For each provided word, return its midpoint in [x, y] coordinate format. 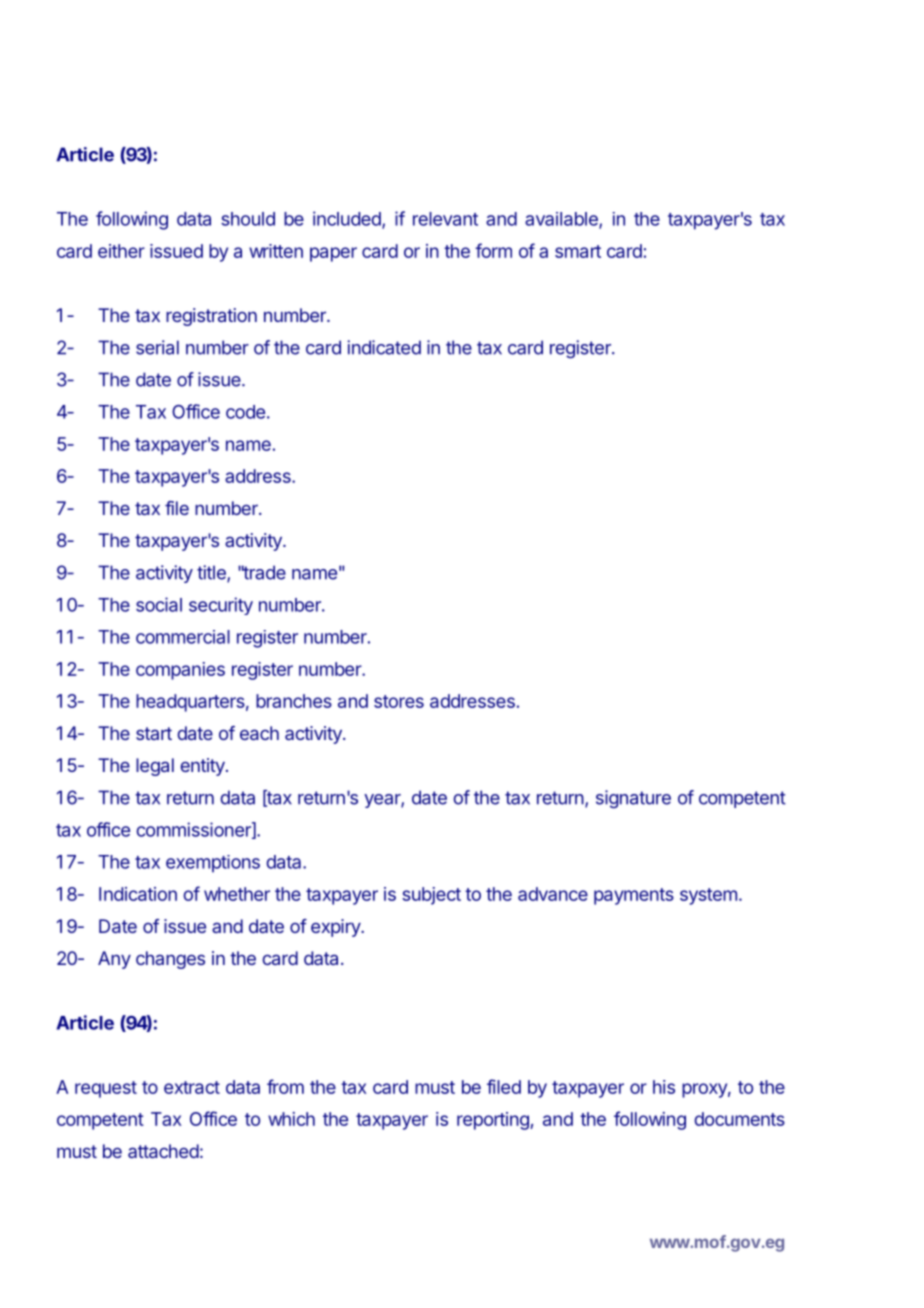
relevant [445, 219]
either [121, 251]
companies [180, 671]
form [493, 250]
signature [633, 799]
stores [399, 701]
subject [431, 896]
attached [163, 1151]
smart [578, 251]
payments [634, 896]
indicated [384, 347]
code [245, 412]
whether [237, 894]
